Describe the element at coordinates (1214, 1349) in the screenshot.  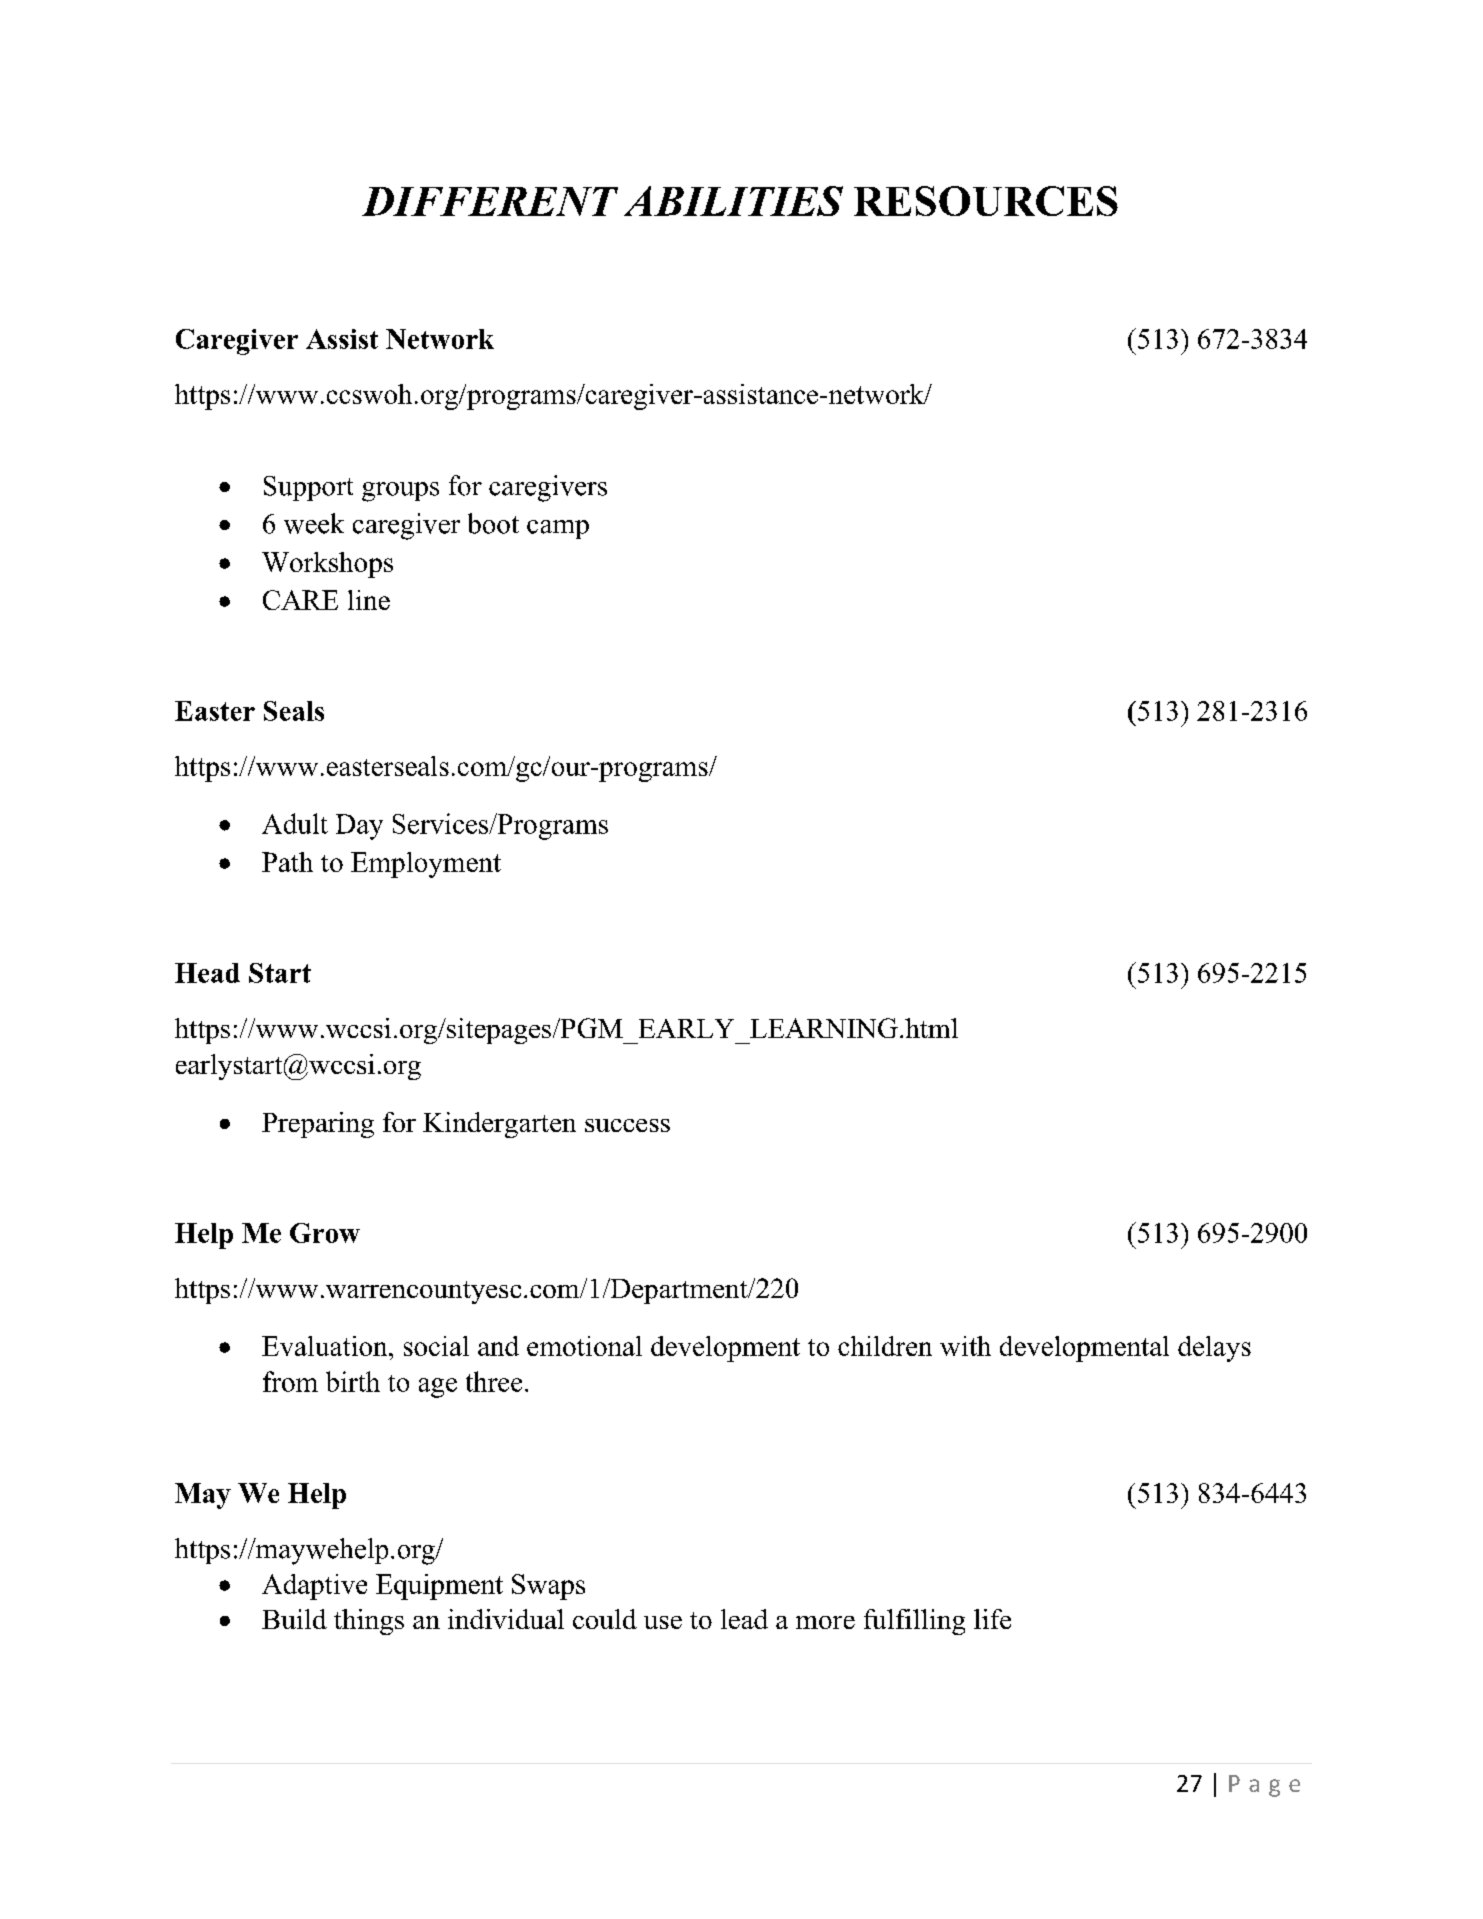
I see `delays` at that location.
